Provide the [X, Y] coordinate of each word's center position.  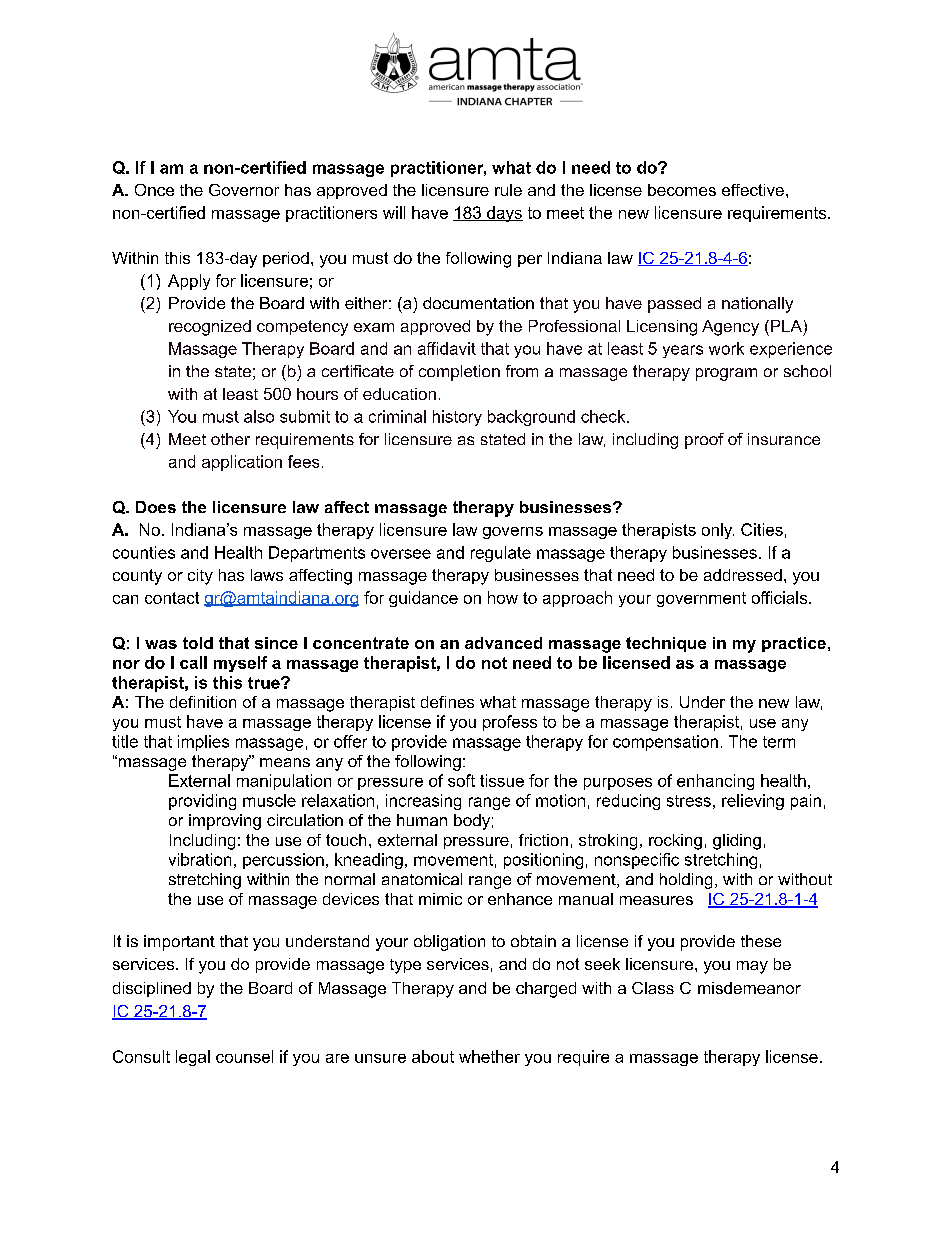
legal [193, 1058]
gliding [737, 842]
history [457, 418]
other [230, 439]
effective [753, 190]
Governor [244, 190]
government [701, 599]
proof [704, 441]
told [198, 643]
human [422, 820]
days [504, 214]
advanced [503, 643]
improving [225, 822]
